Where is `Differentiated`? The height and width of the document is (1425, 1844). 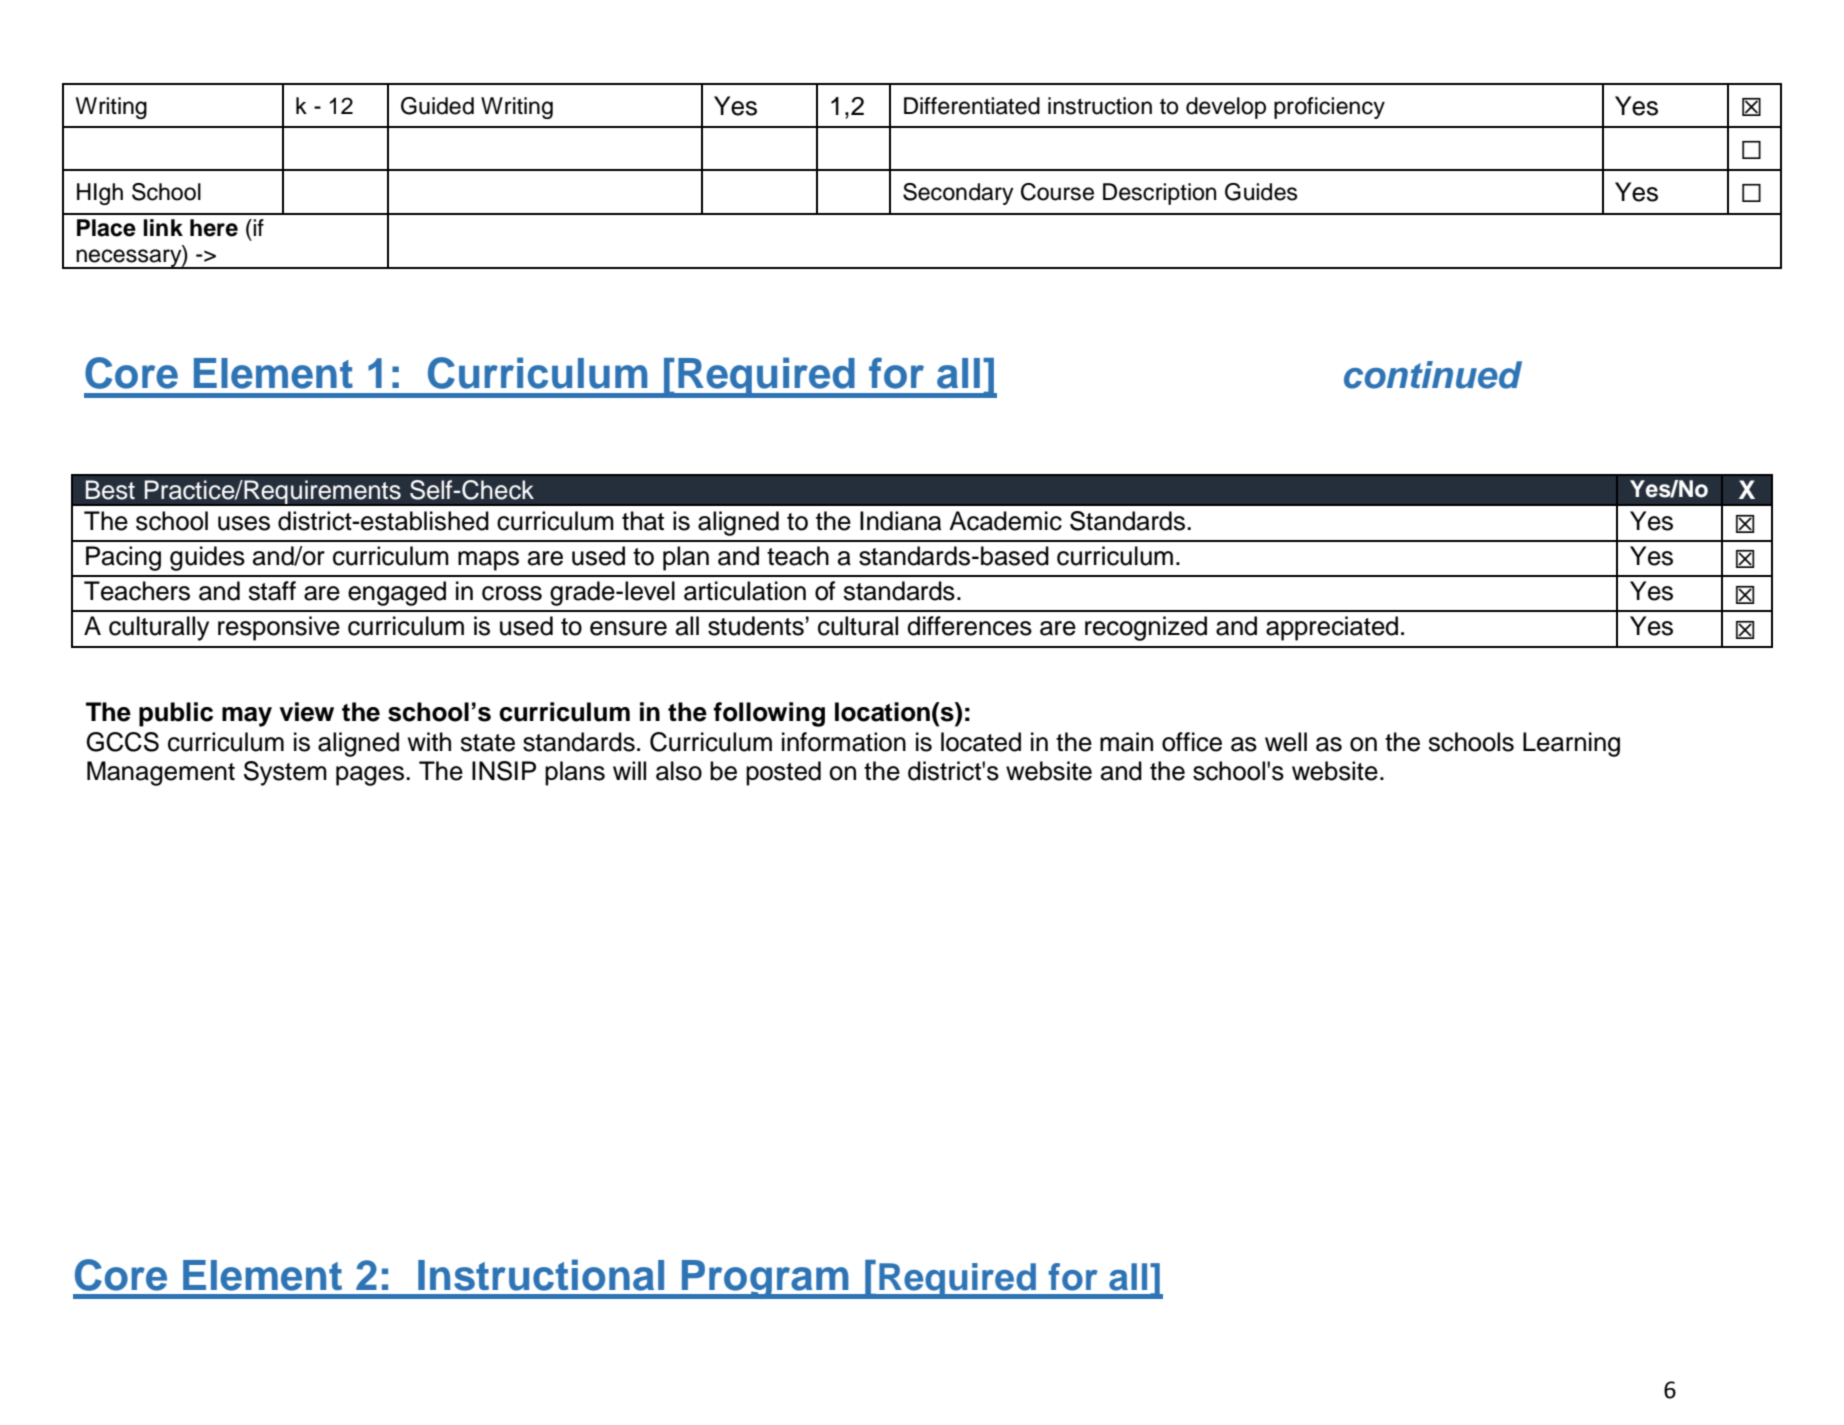 Differentiated is located at coordinates (972, 106).
